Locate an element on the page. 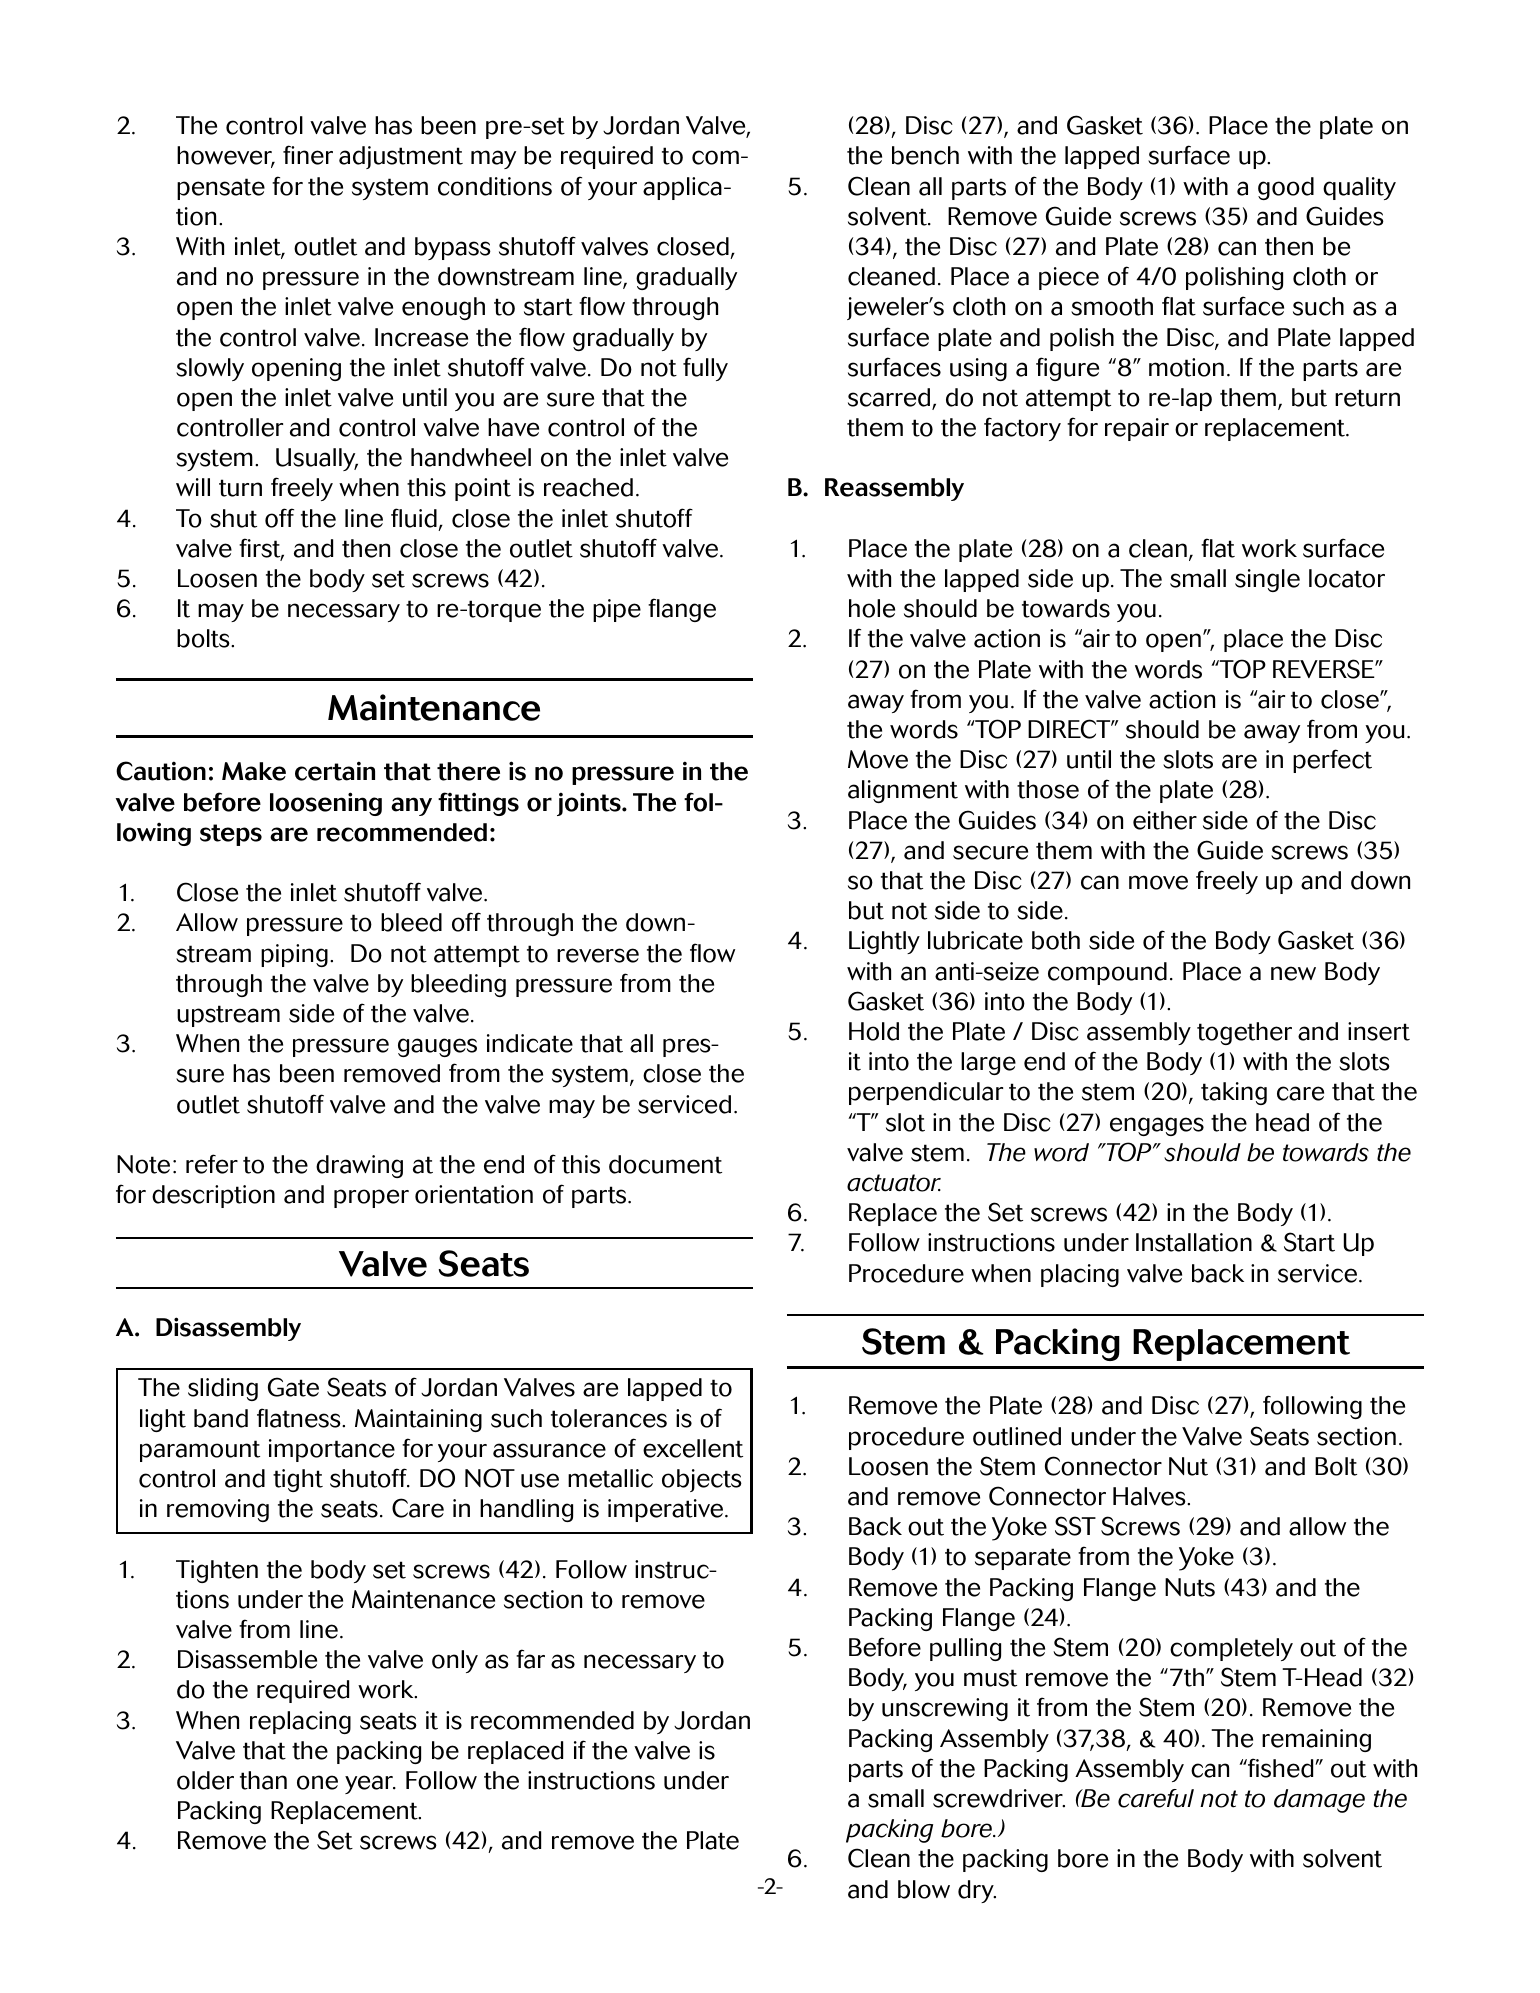 This document has width=1540, height=1993. good is located at coordinates (1286, 188).
